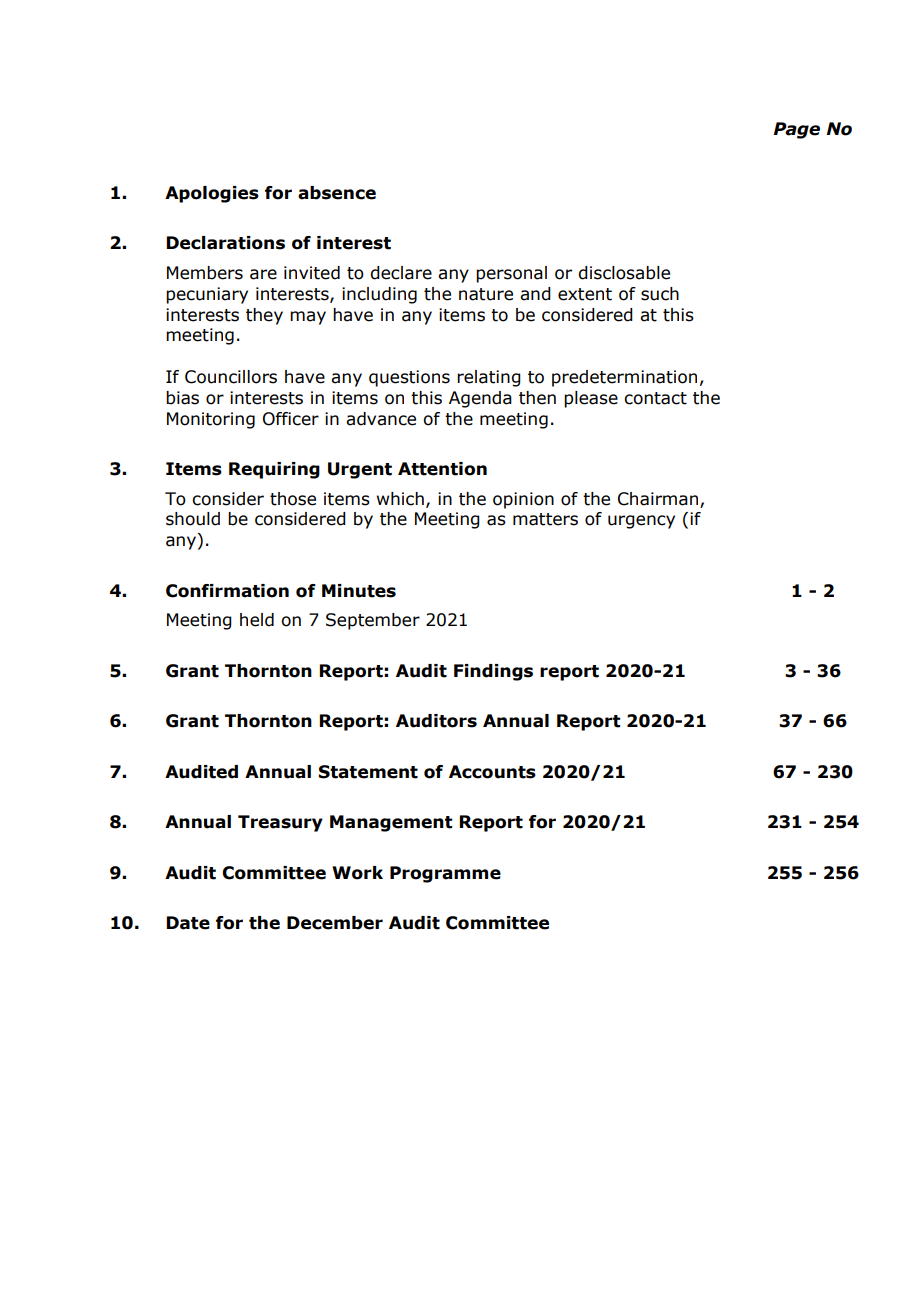  I want to click on Date, so click(188, 923).
